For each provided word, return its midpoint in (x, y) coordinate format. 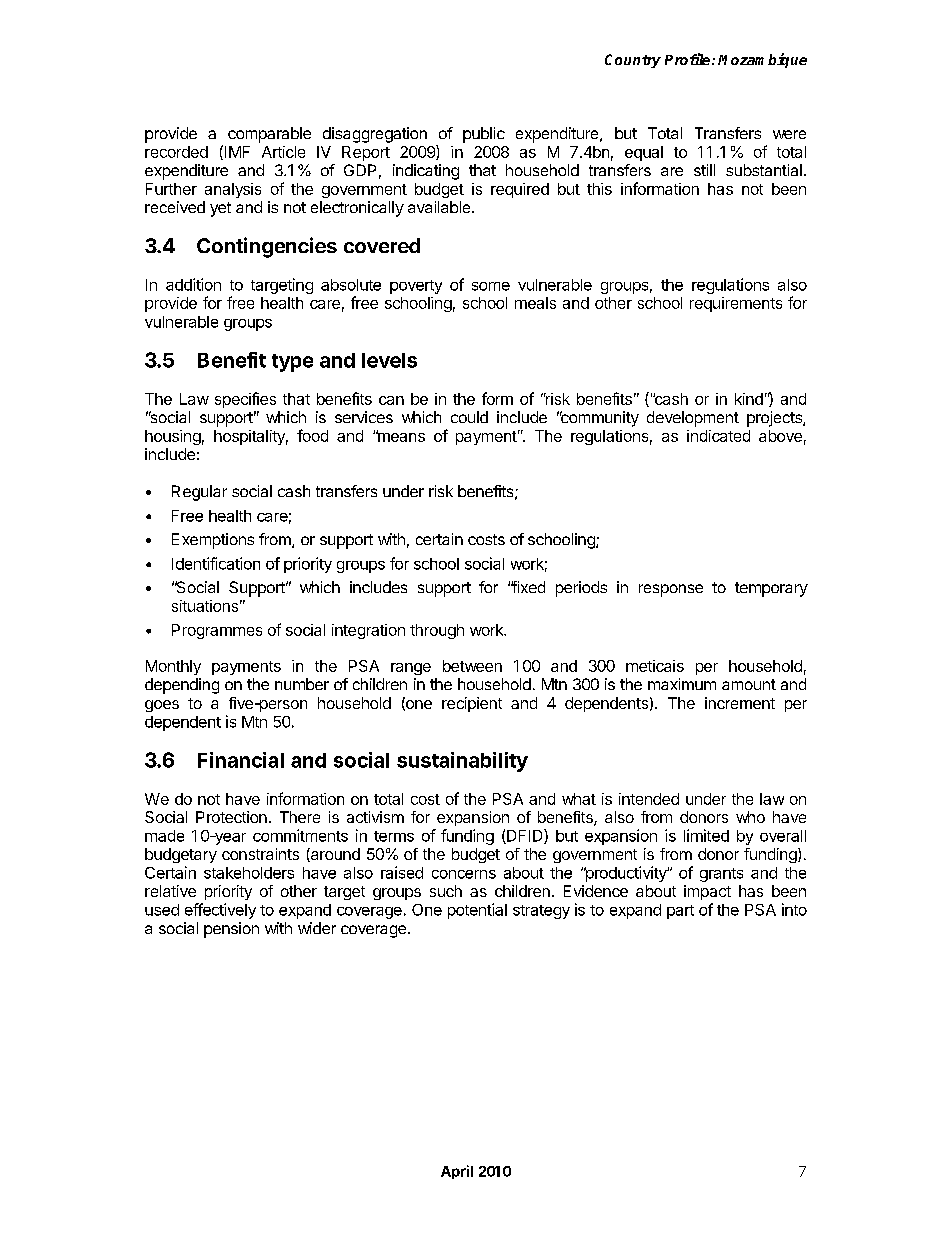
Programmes (217, 631)
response (671, 590)
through (437, 631)
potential (477, 911)
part (680, 912)
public (484, 135)
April (457, 1172)
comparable (269, 135)
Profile (689, 59)
